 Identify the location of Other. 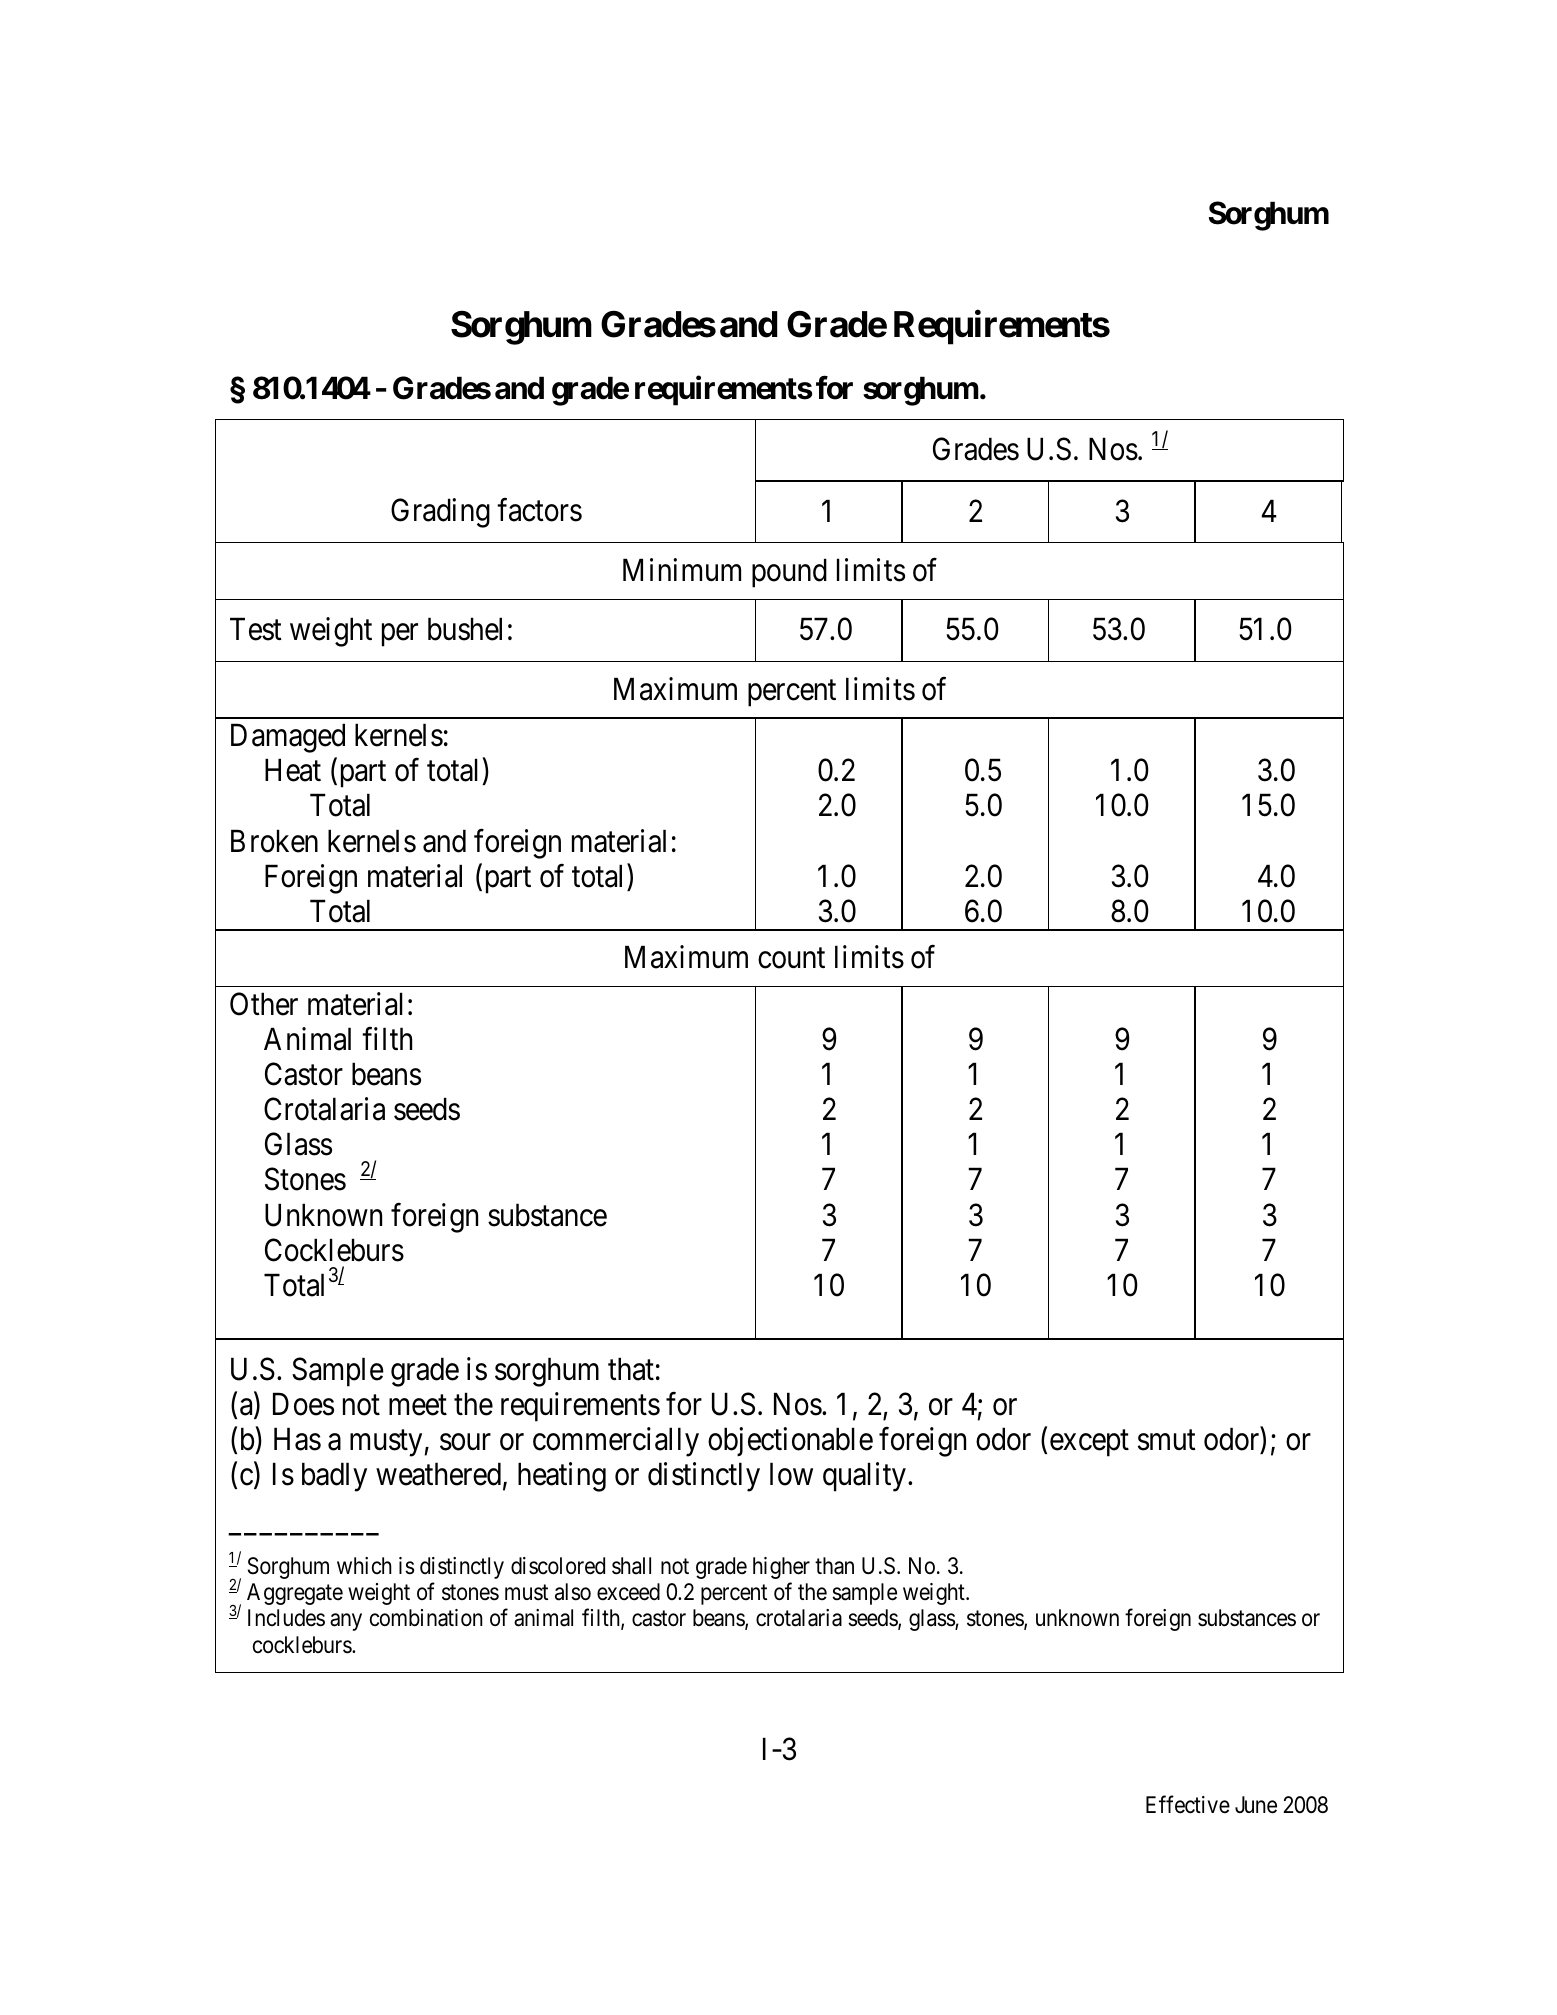
(264, 1004).
